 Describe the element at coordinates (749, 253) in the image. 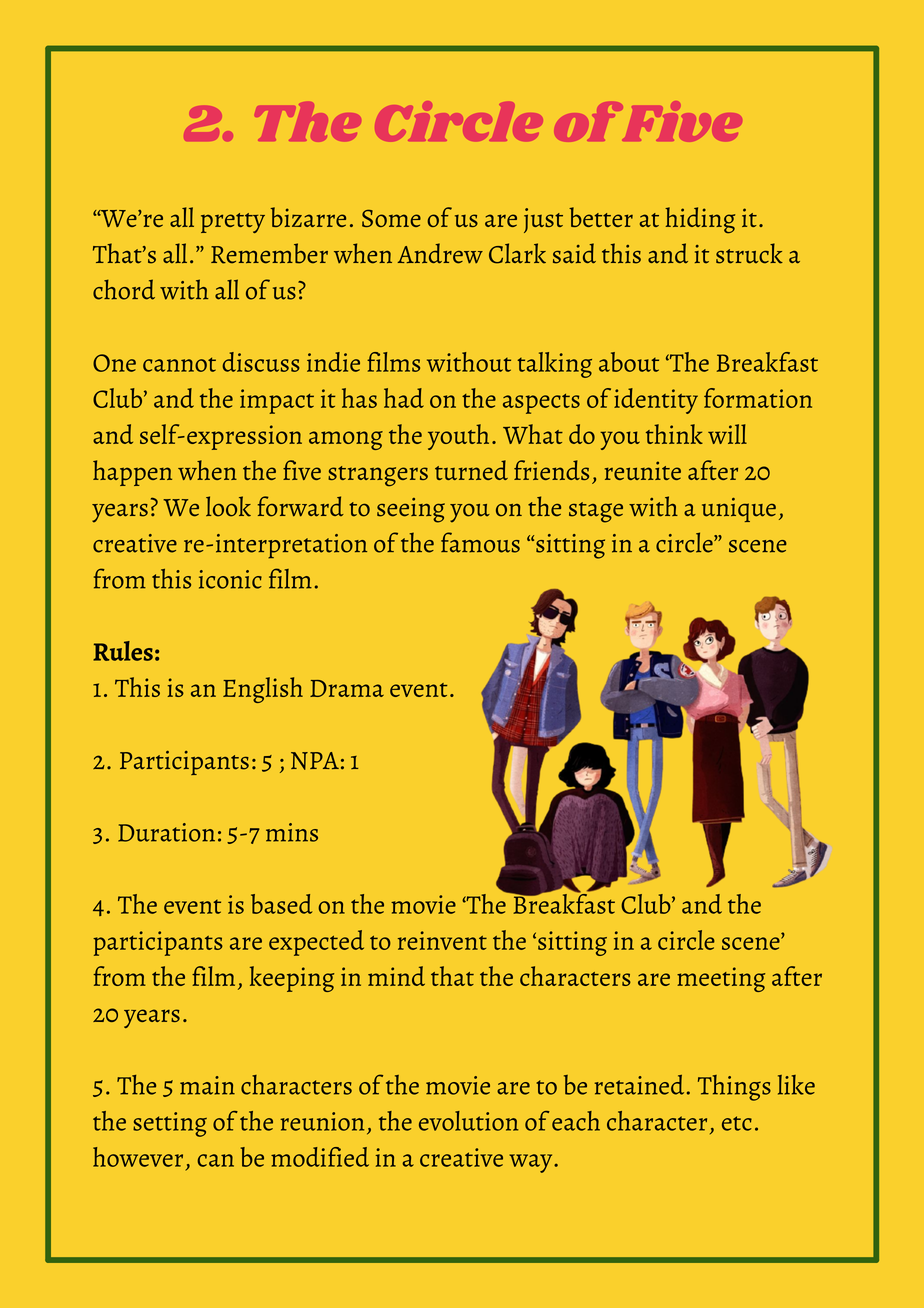

I see `struck` at that location.
